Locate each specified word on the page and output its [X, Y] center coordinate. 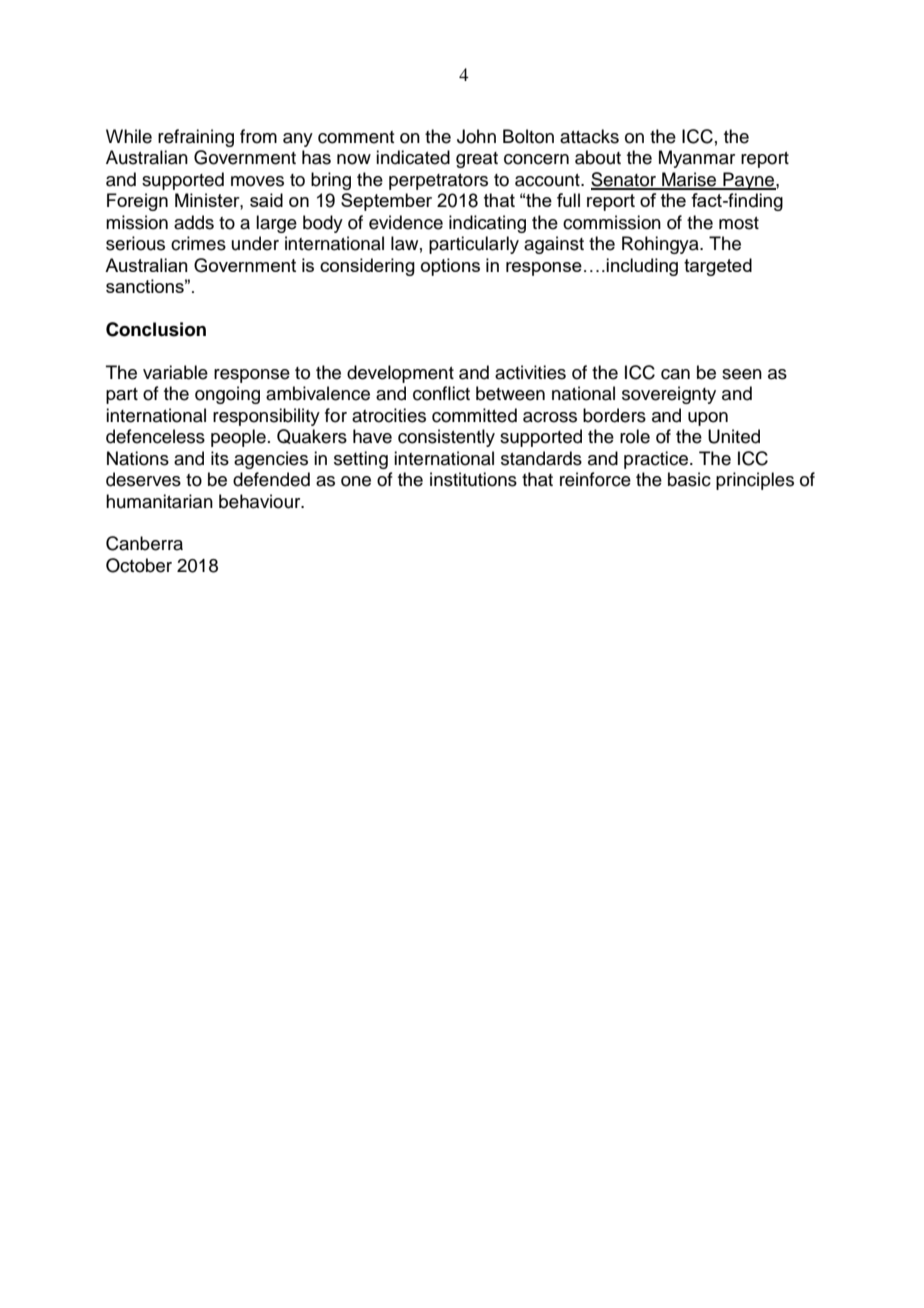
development [400, 374]
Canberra [144, 543]
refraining [196, 138]
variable [175, 372]
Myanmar [697, 159]
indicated [413, 157]
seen [742, 374]
